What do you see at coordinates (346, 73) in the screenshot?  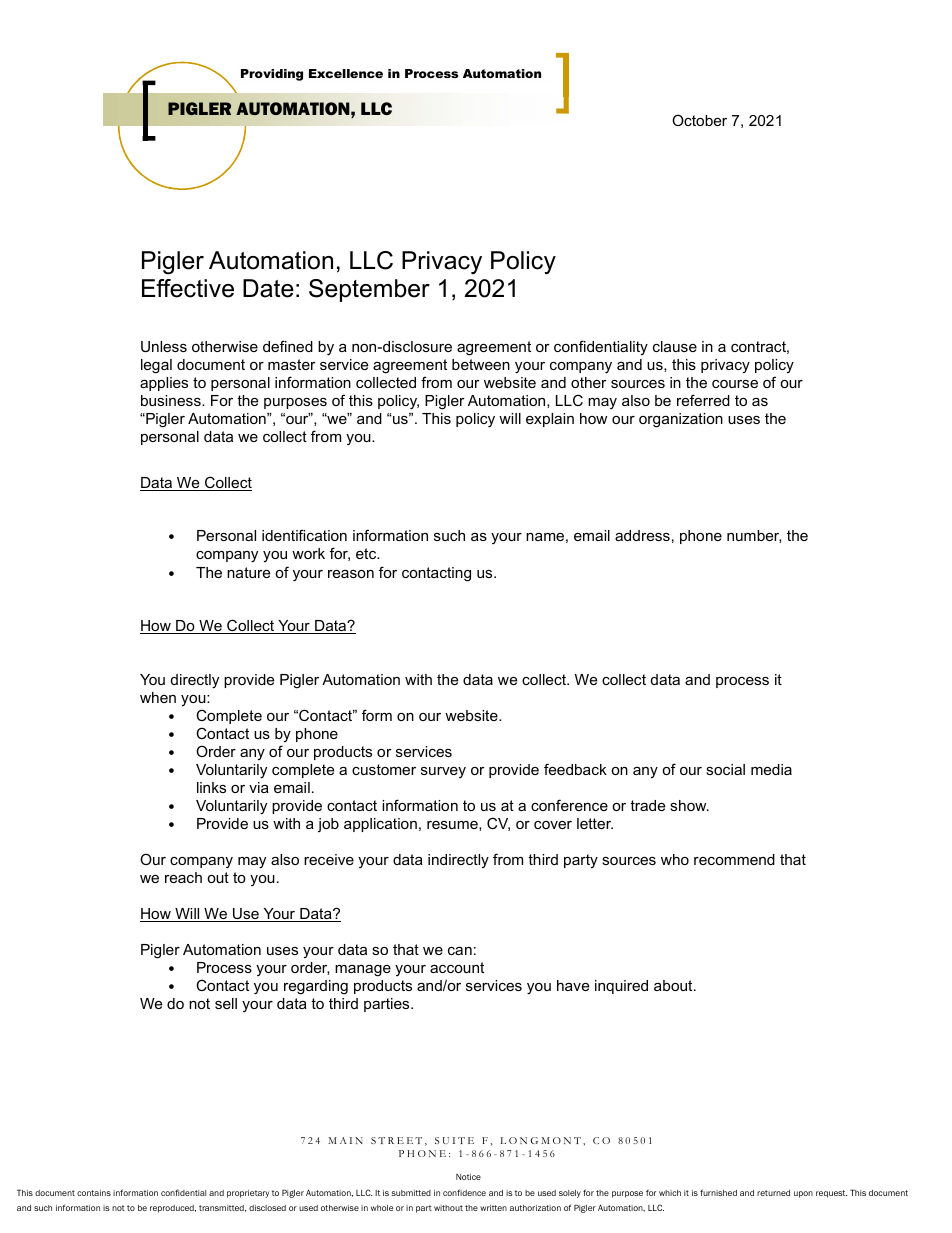 I see `Excellence` at bounding box center [346, 73].
